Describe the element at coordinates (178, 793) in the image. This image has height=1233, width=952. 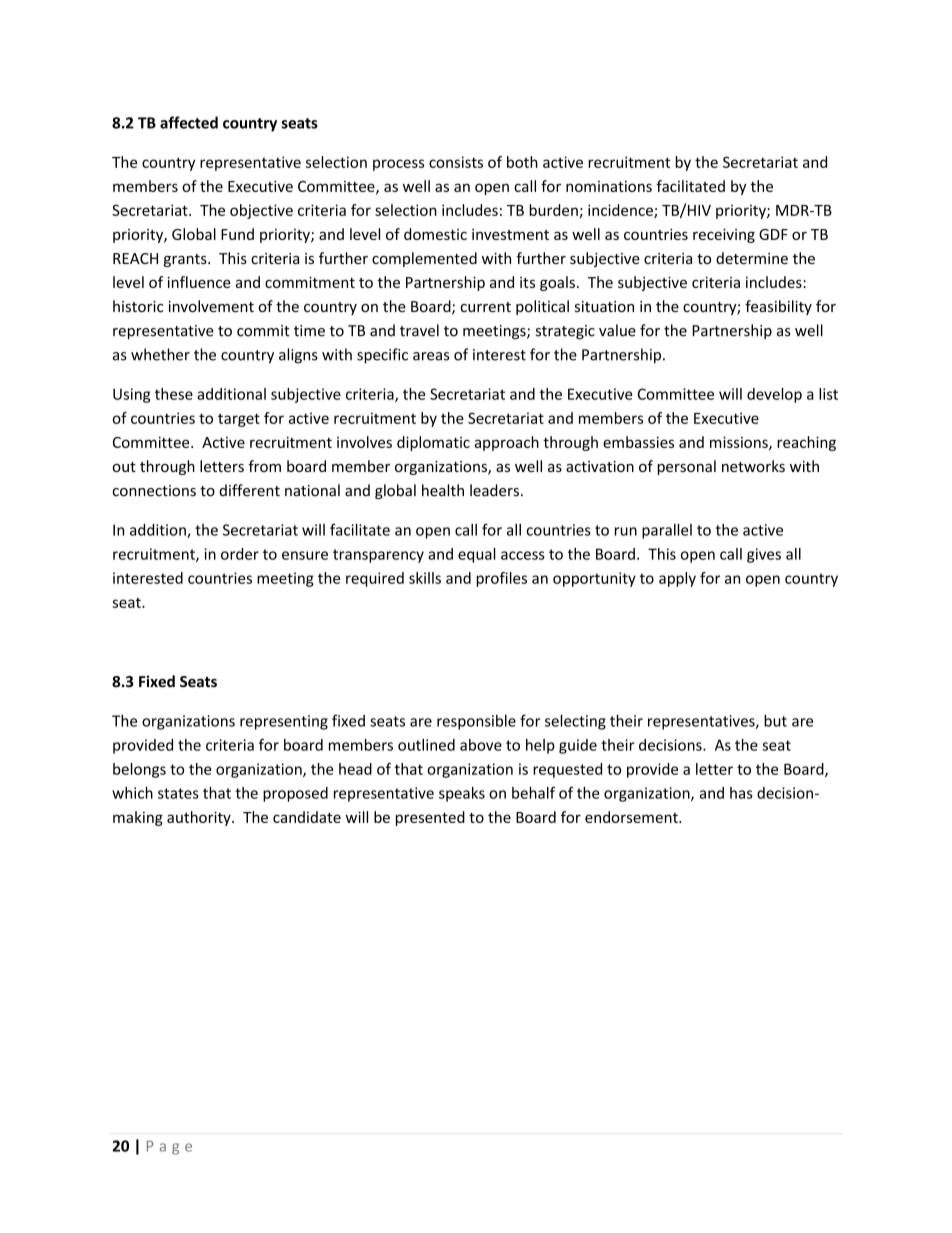
I see `states` at that location.
